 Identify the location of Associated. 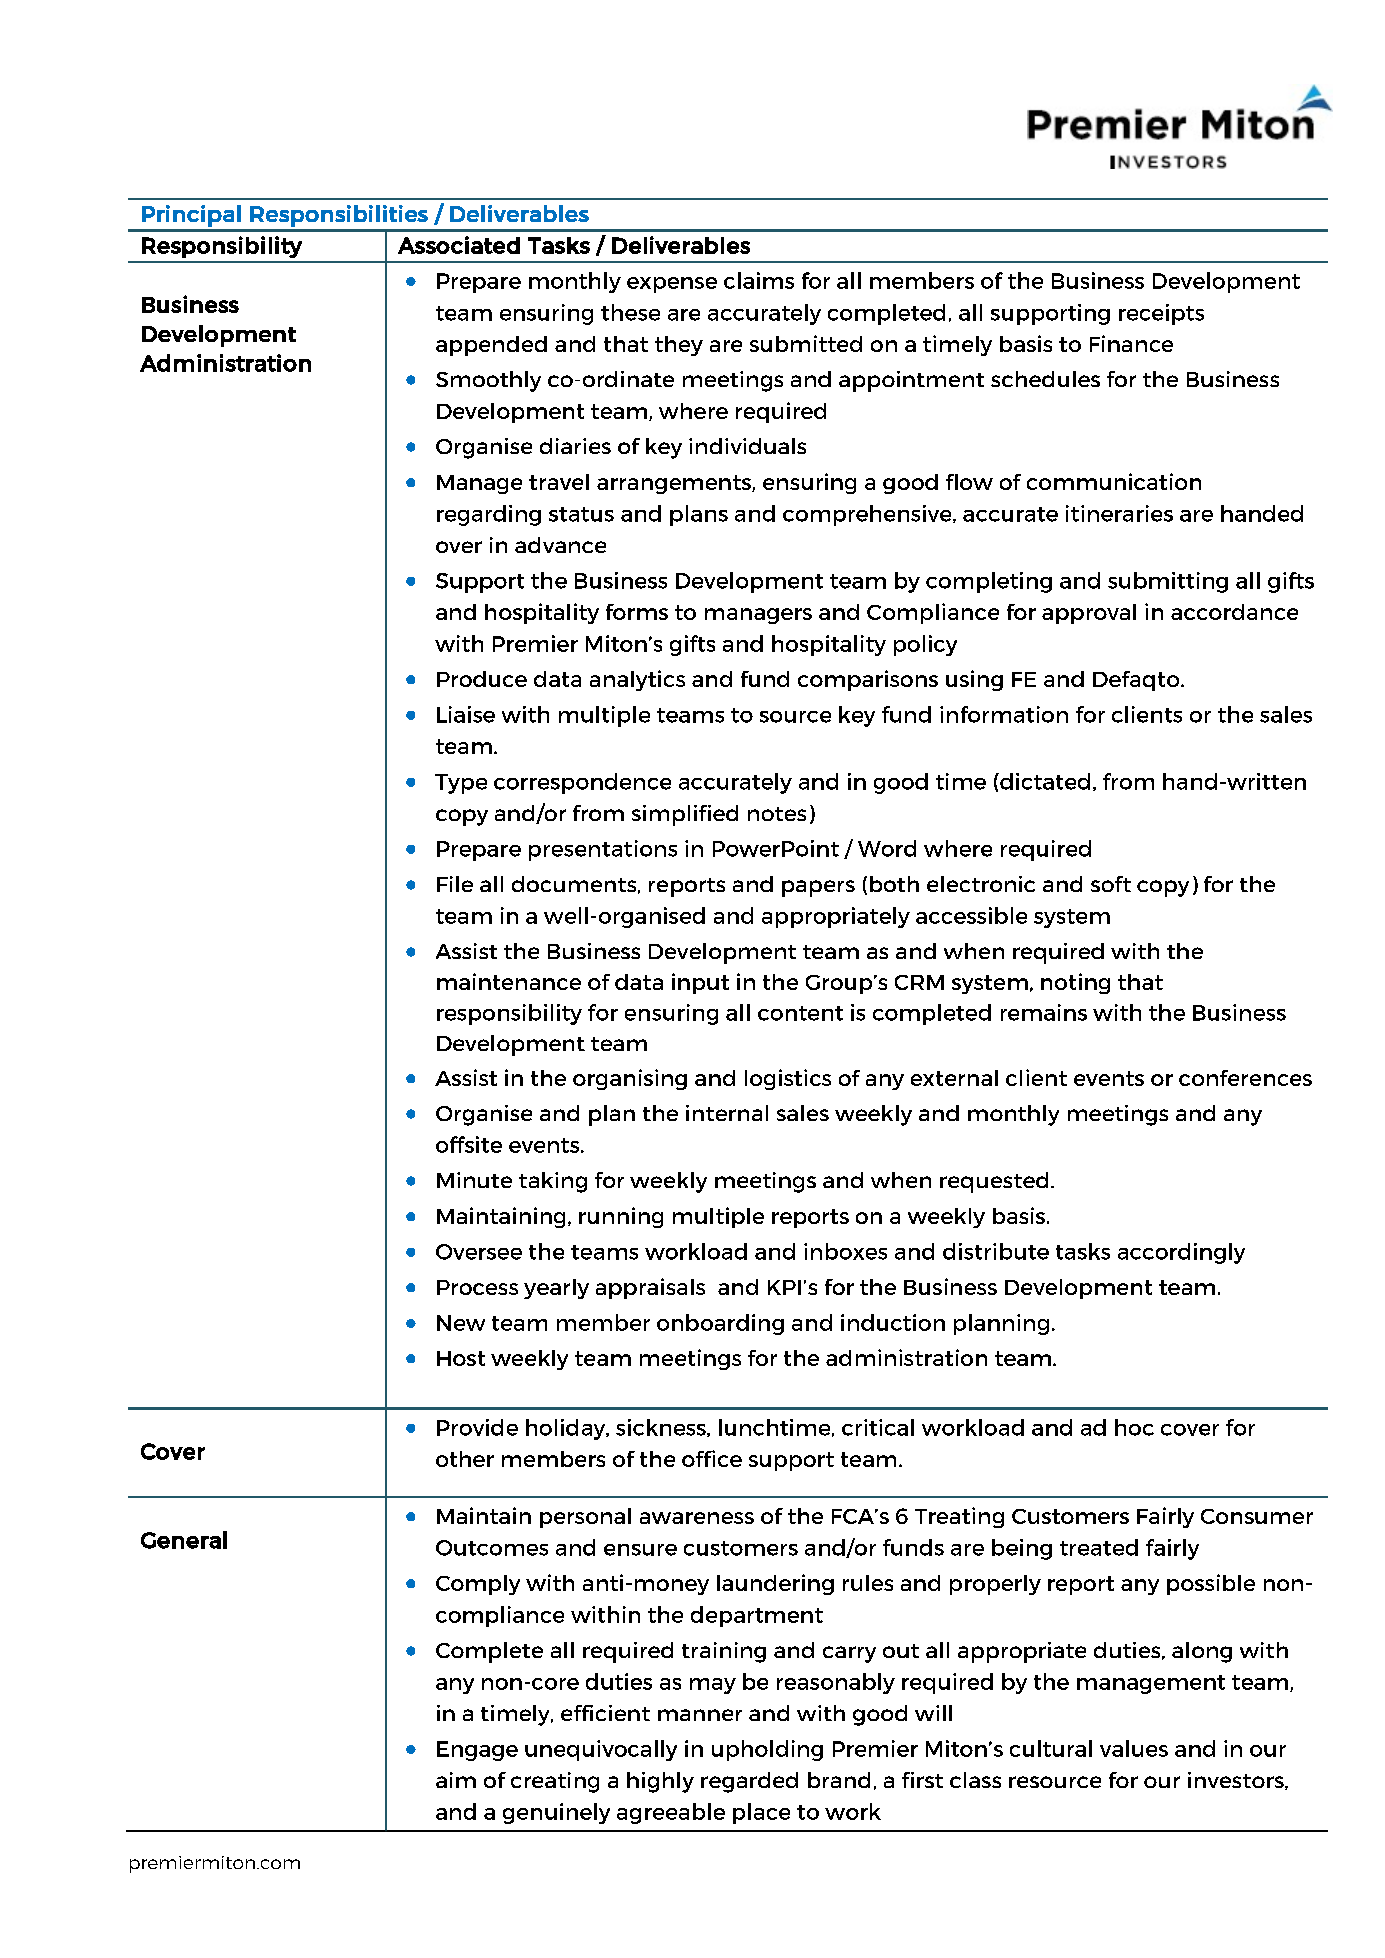
(459, 245).
